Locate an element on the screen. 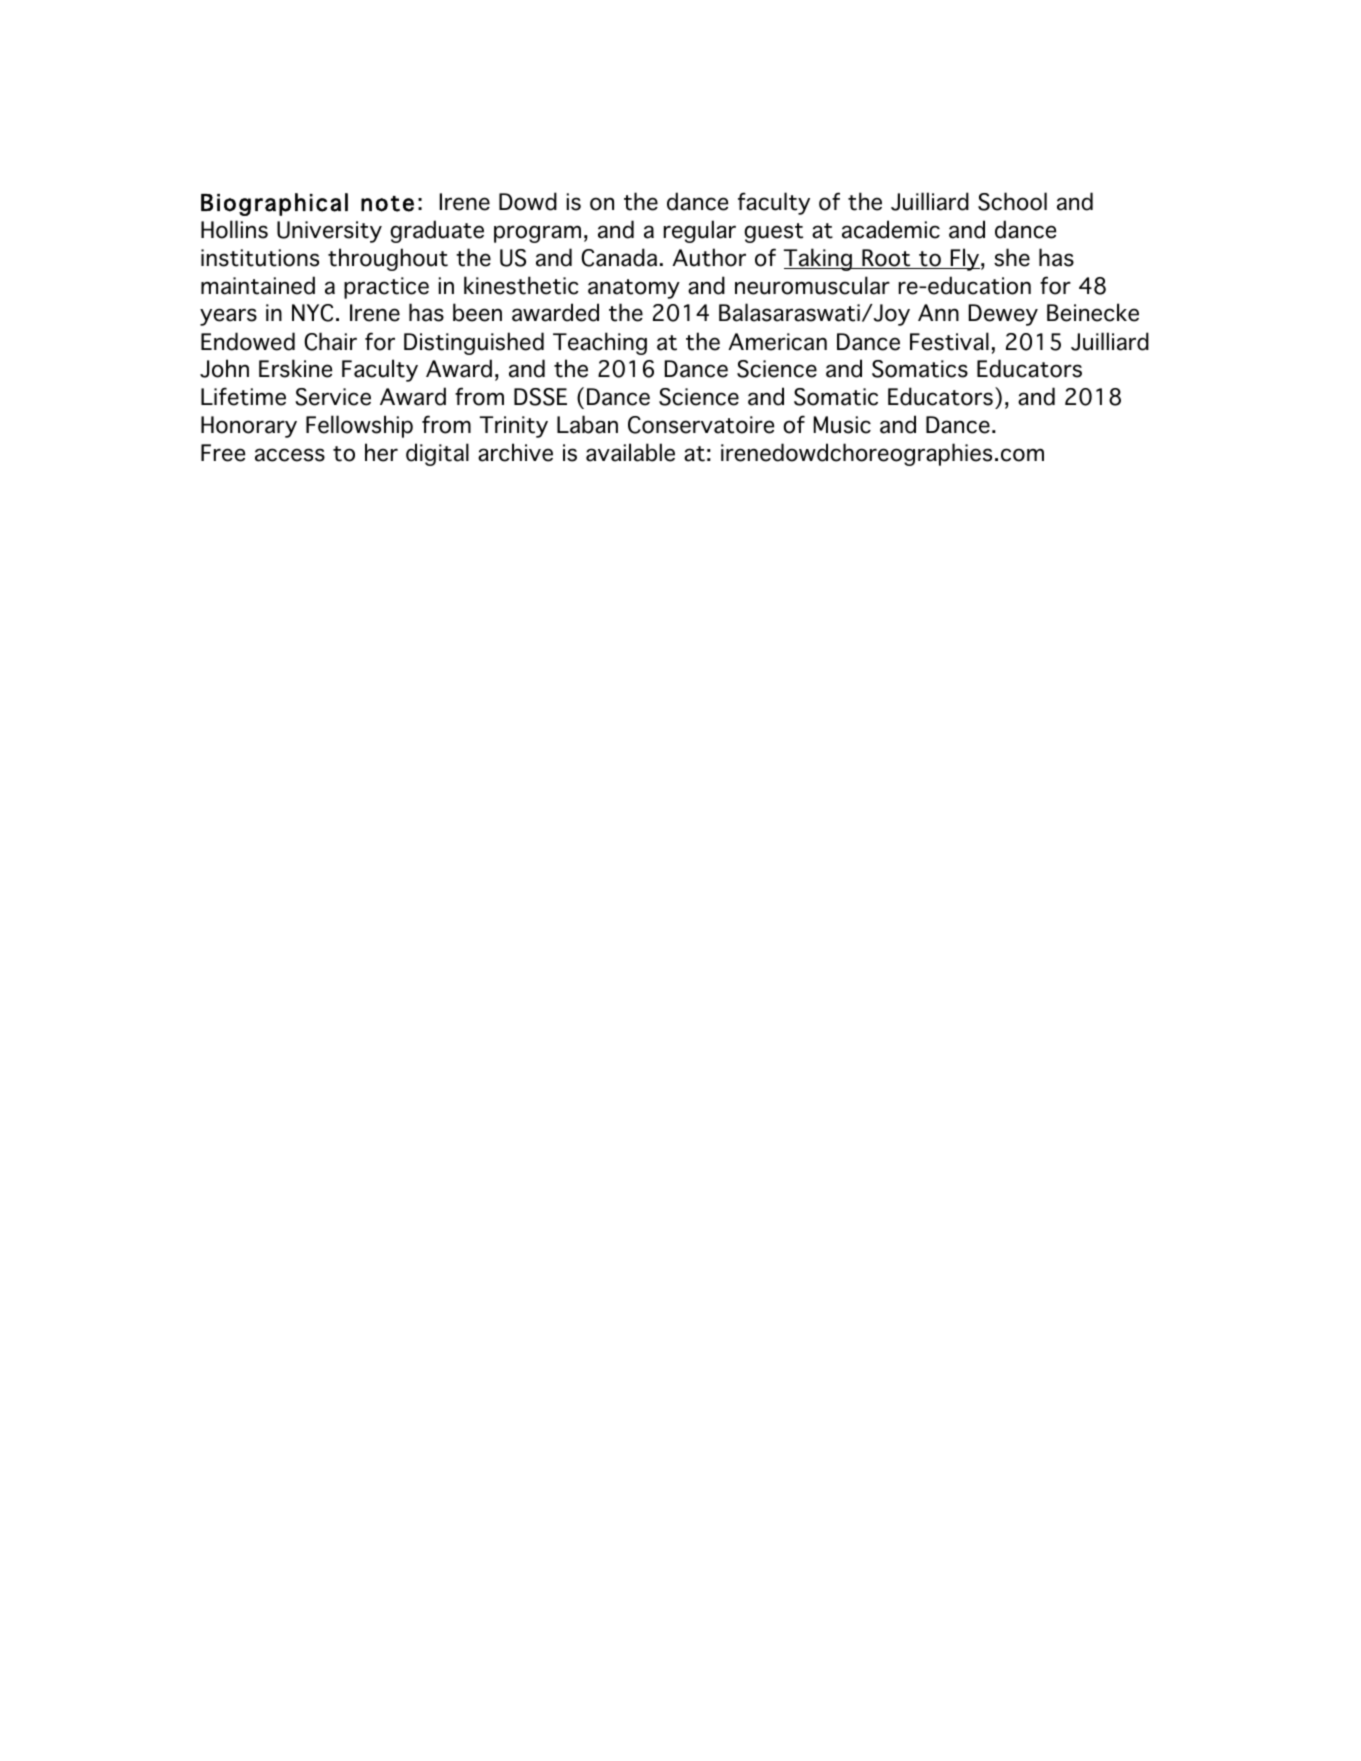  School is located at coordinates (1012, 201).
